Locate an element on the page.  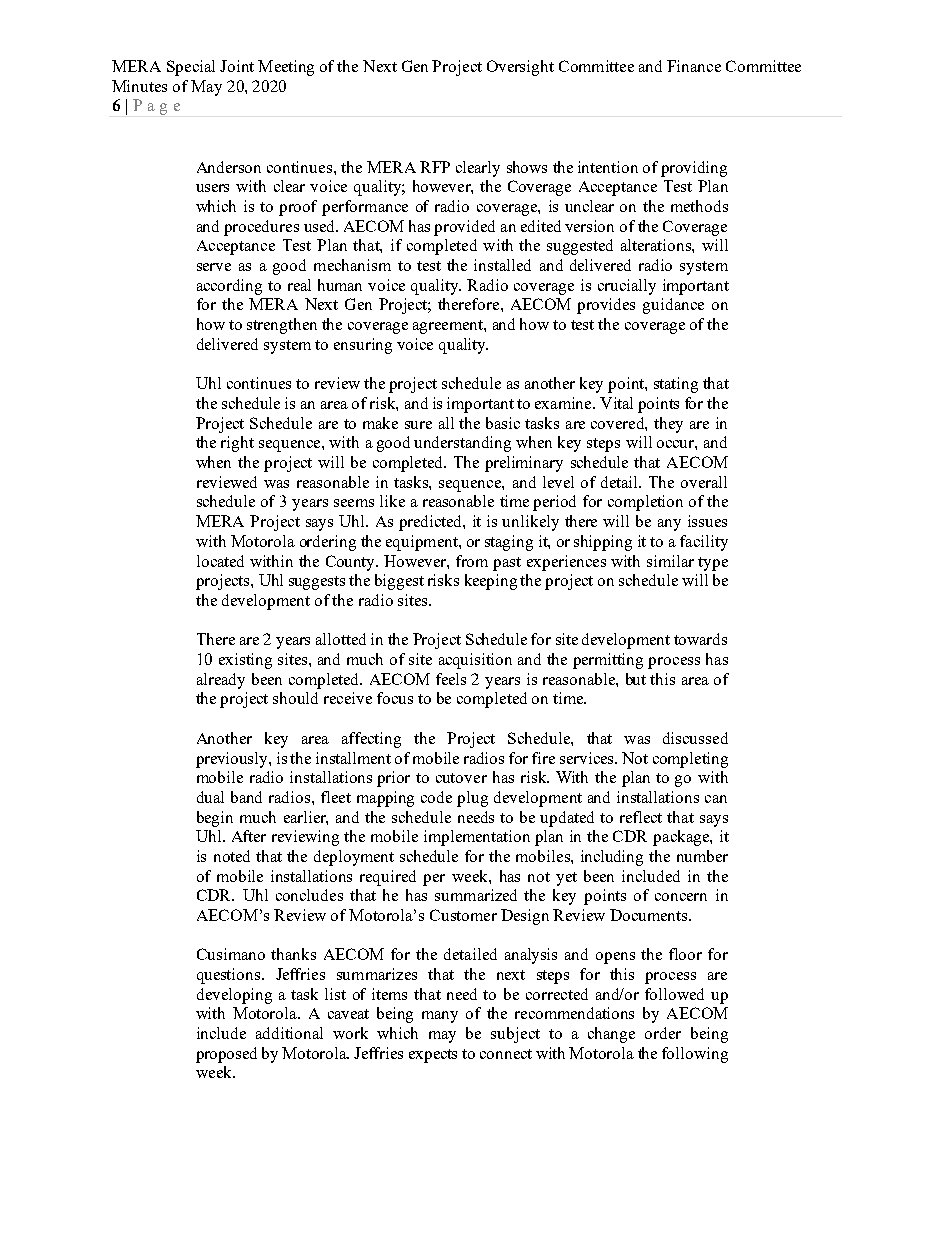
proposed is located at coordinates (226, 1055).
